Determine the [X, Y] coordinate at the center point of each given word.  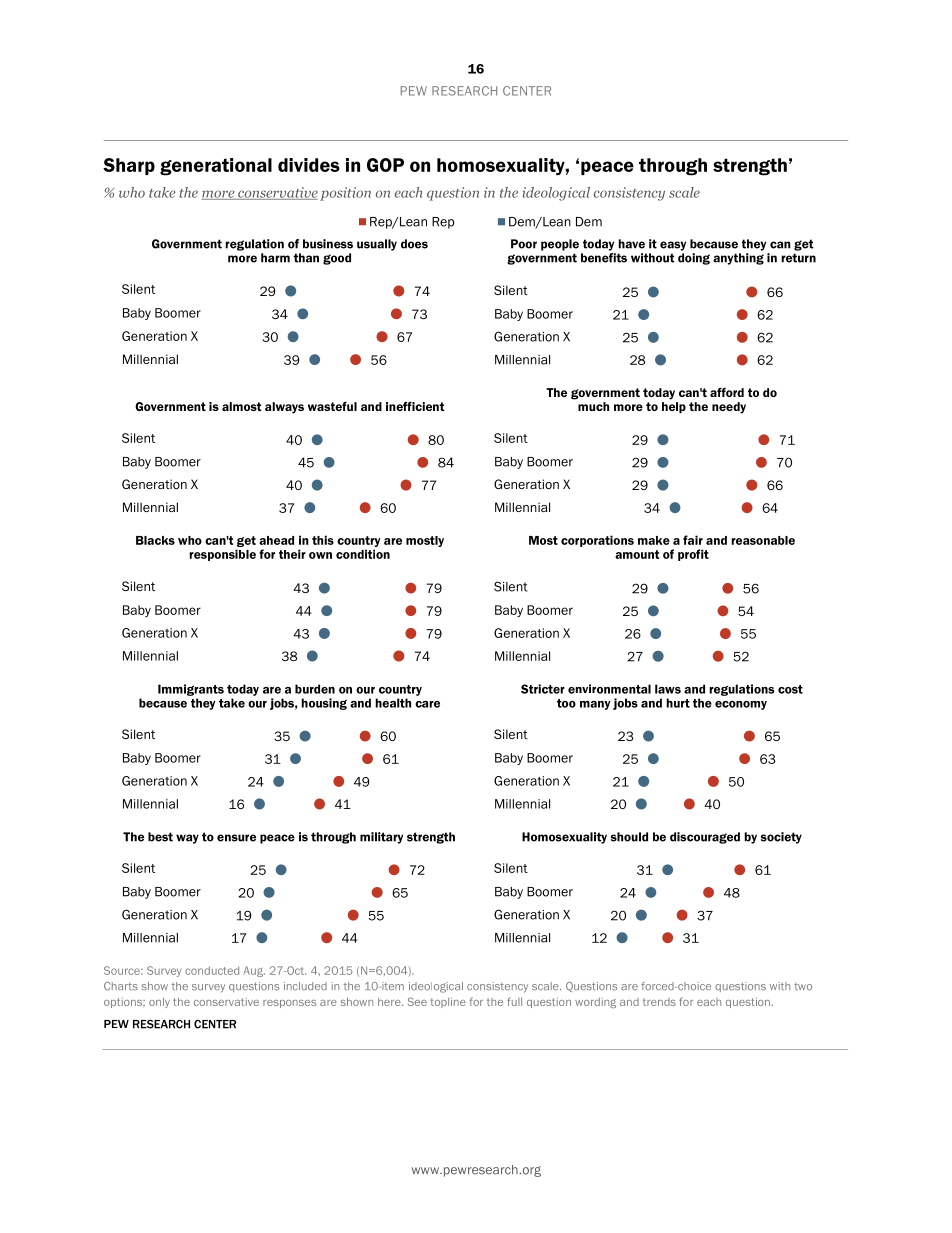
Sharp [129, 166]
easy [673, 246]
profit [693, 555]
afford [727, 392]
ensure [236, 838]
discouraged [705, 838]
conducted [212, 970]
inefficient [415, 406]
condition [363, 554]
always [284, 408]
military [381, 838]
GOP [385, 165]
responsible [222, 555]
